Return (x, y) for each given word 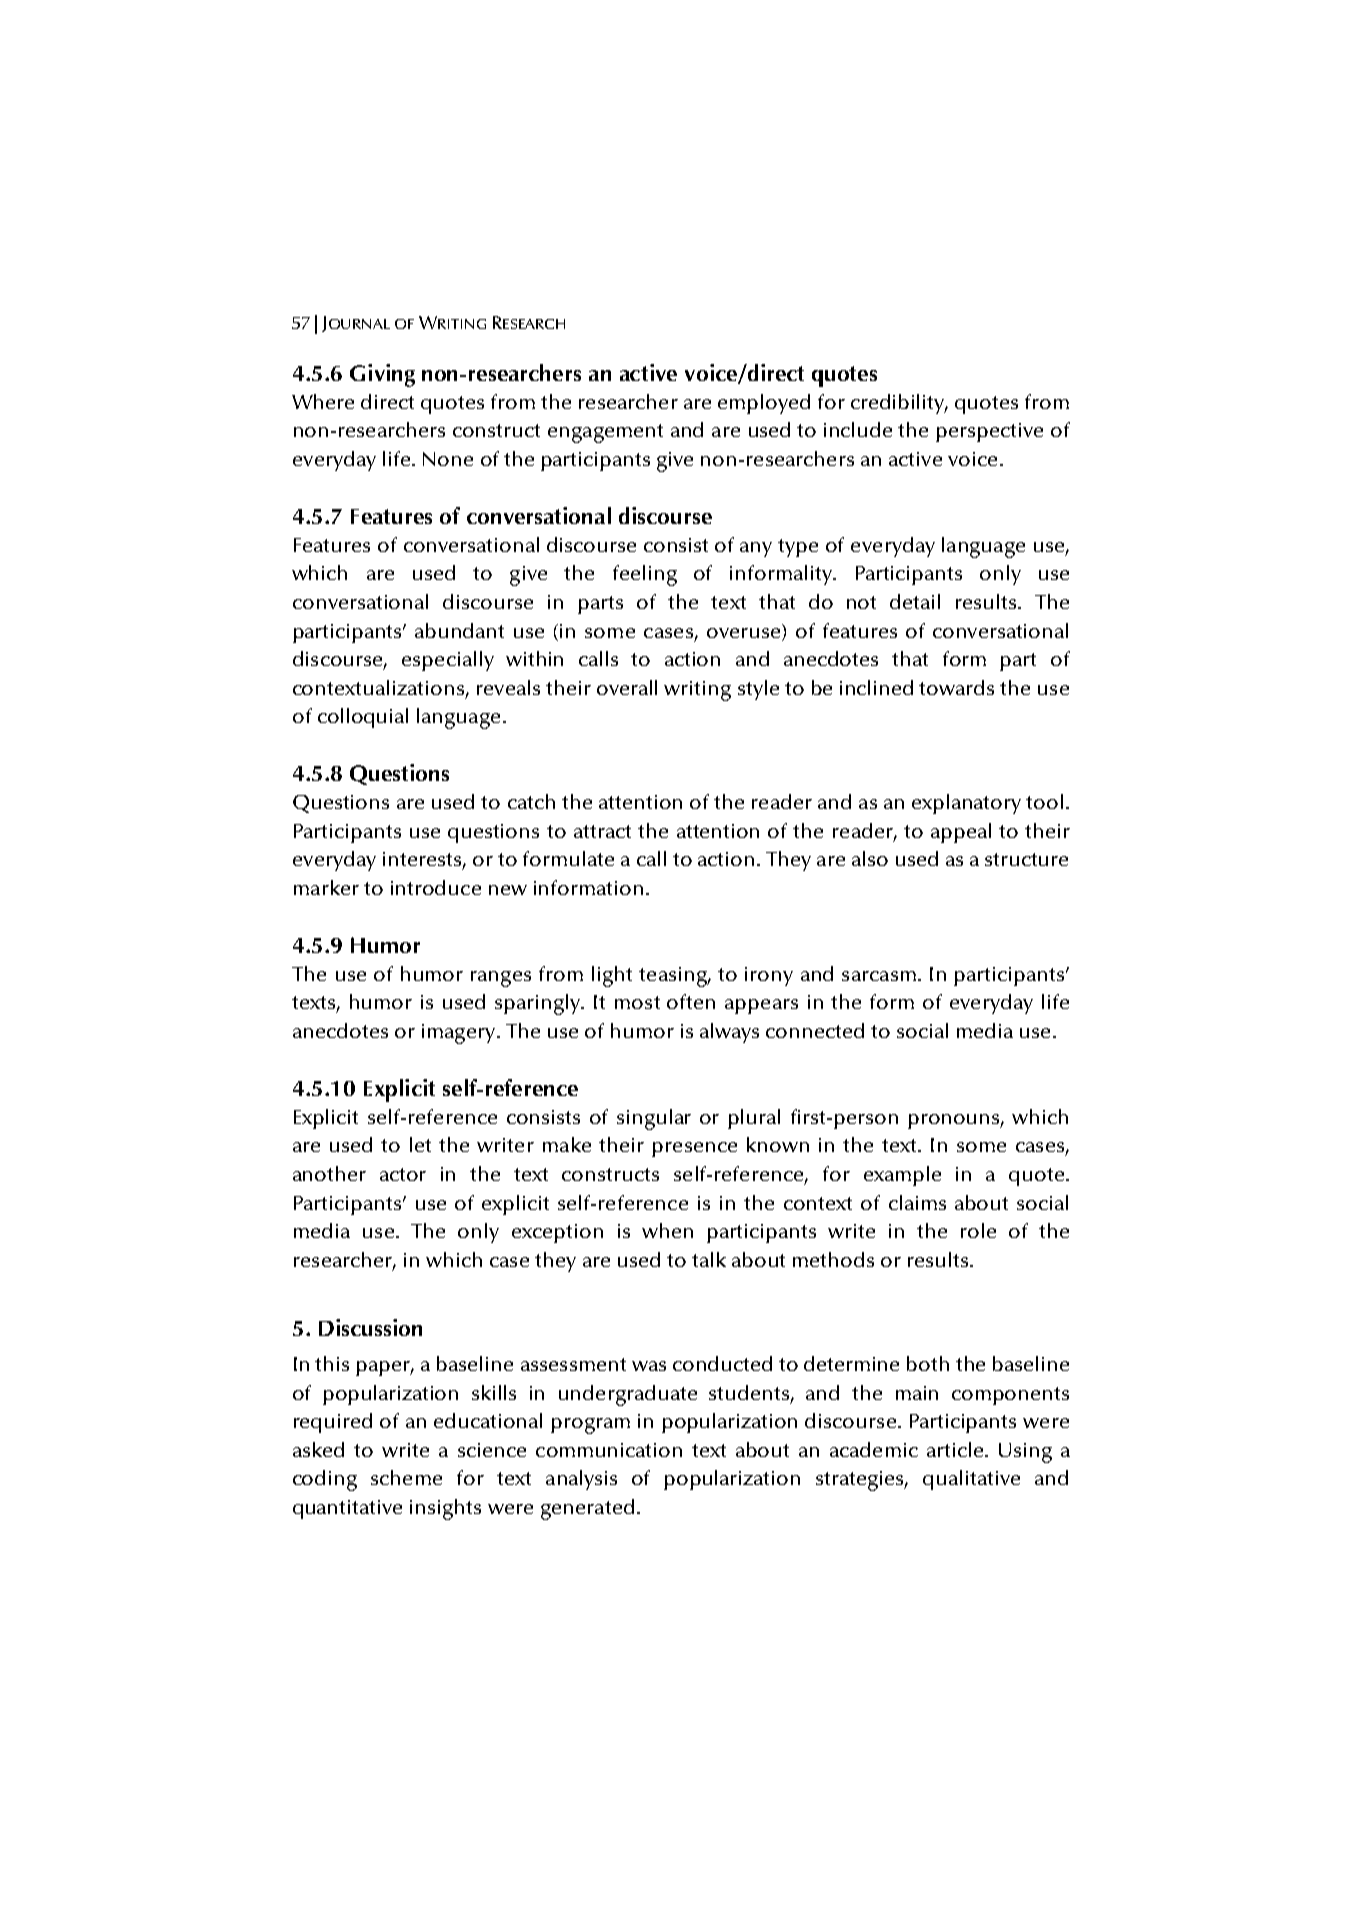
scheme (406, 1477)
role (978, 1230)
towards (956, 687)
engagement (605, 433)
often (691, 1001)
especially (448, 661)
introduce (436, 887)
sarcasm (879, 976)
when (667, 1230)
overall (627, 687)
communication (609, 1450)
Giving (382, 375)
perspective (989, 432)
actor (403, 1174)
